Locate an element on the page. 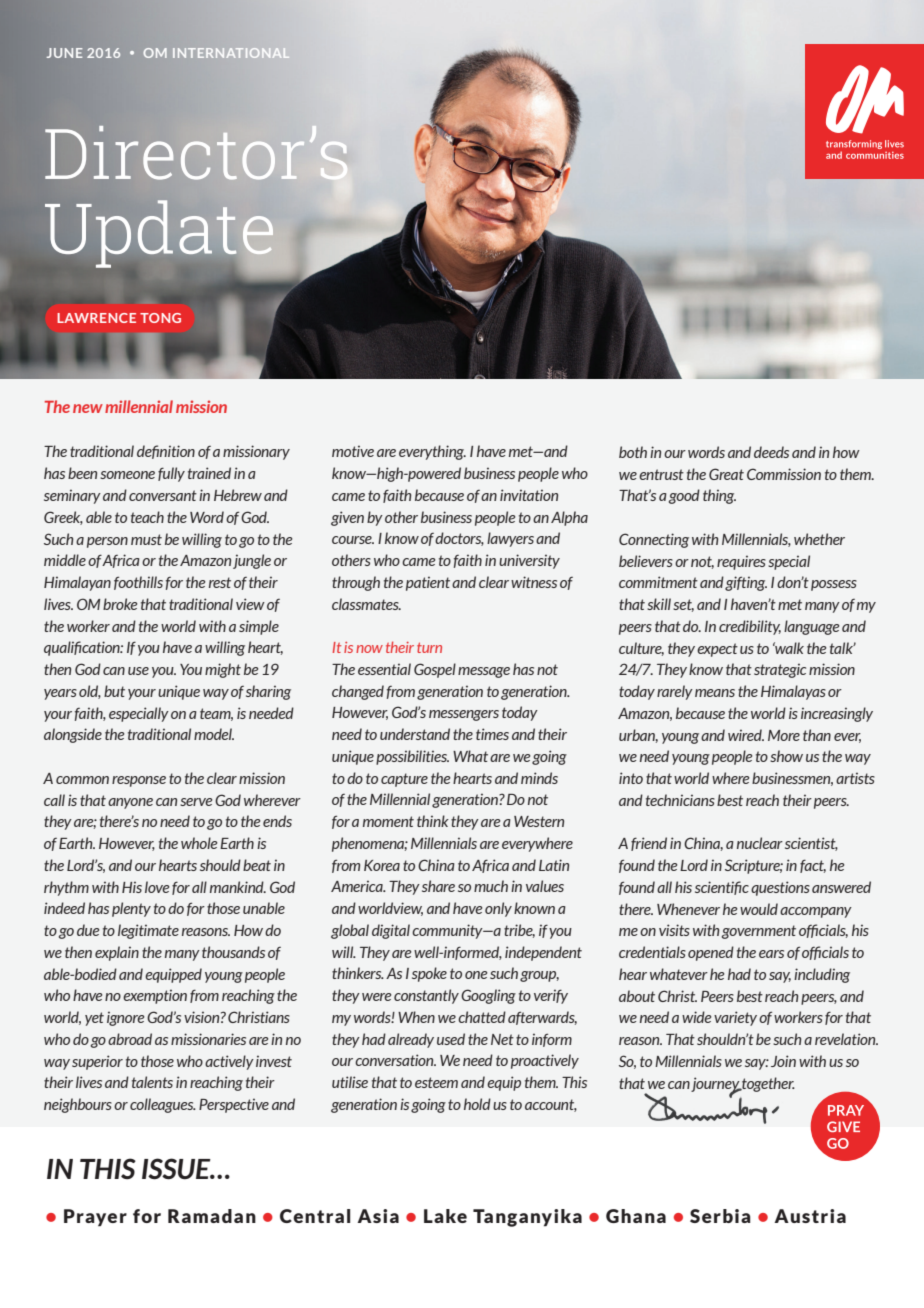 The image size is (924, 1308). Great is located at coordinates (726, 474).
